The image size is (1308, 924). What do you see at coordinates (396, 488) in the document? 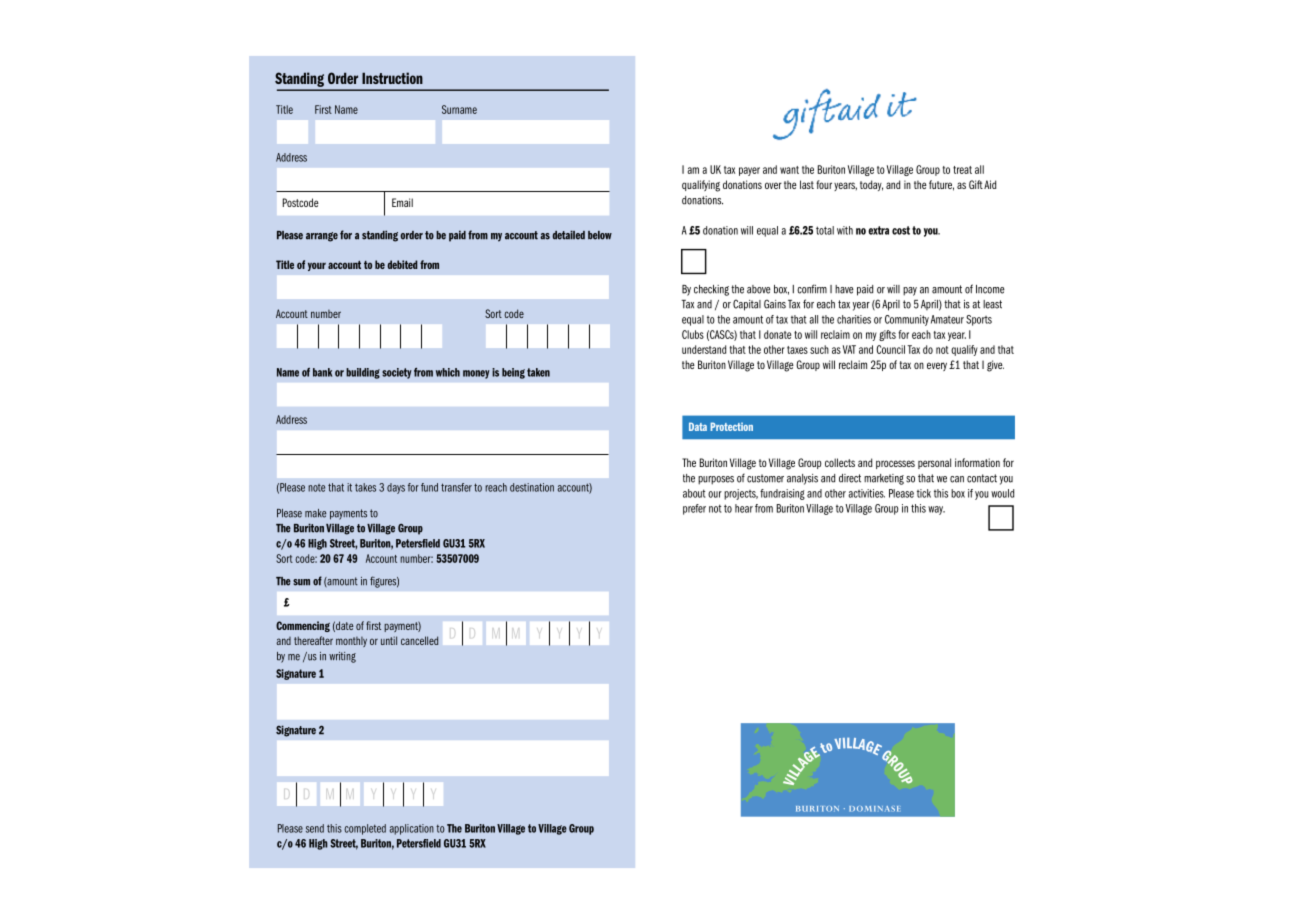
I see `days` at bounding box center [396, 488].
